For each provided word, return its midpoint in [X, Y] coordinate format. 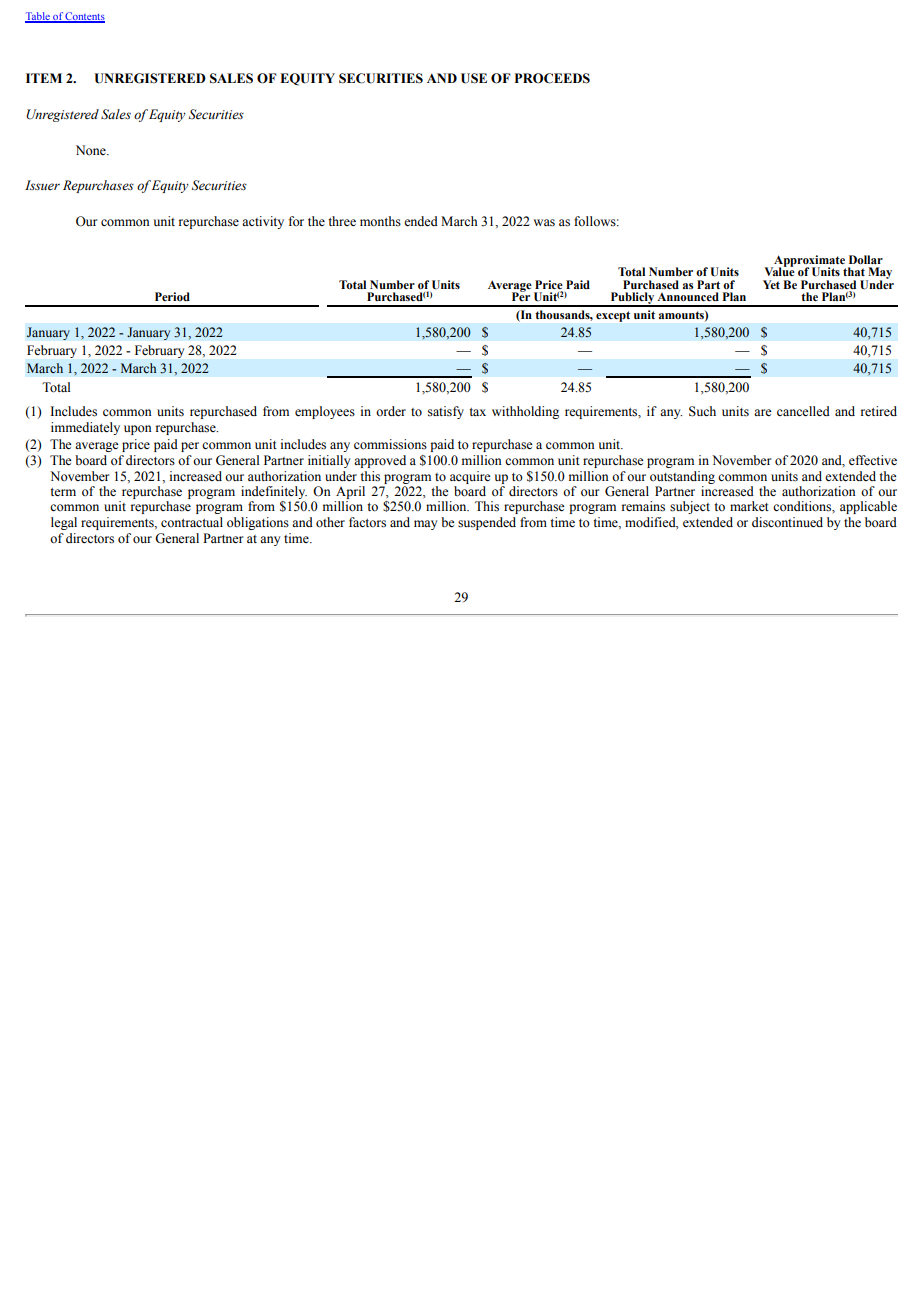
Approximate [809, 262]
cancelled [803, 411]
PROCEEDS [552, 78]
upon [138, 430]
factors [367, 522]
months [380, 221]
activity [263, 222]
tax [477, 412]
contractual [192, 522]
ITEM [44, 78]
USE [474, 78]
